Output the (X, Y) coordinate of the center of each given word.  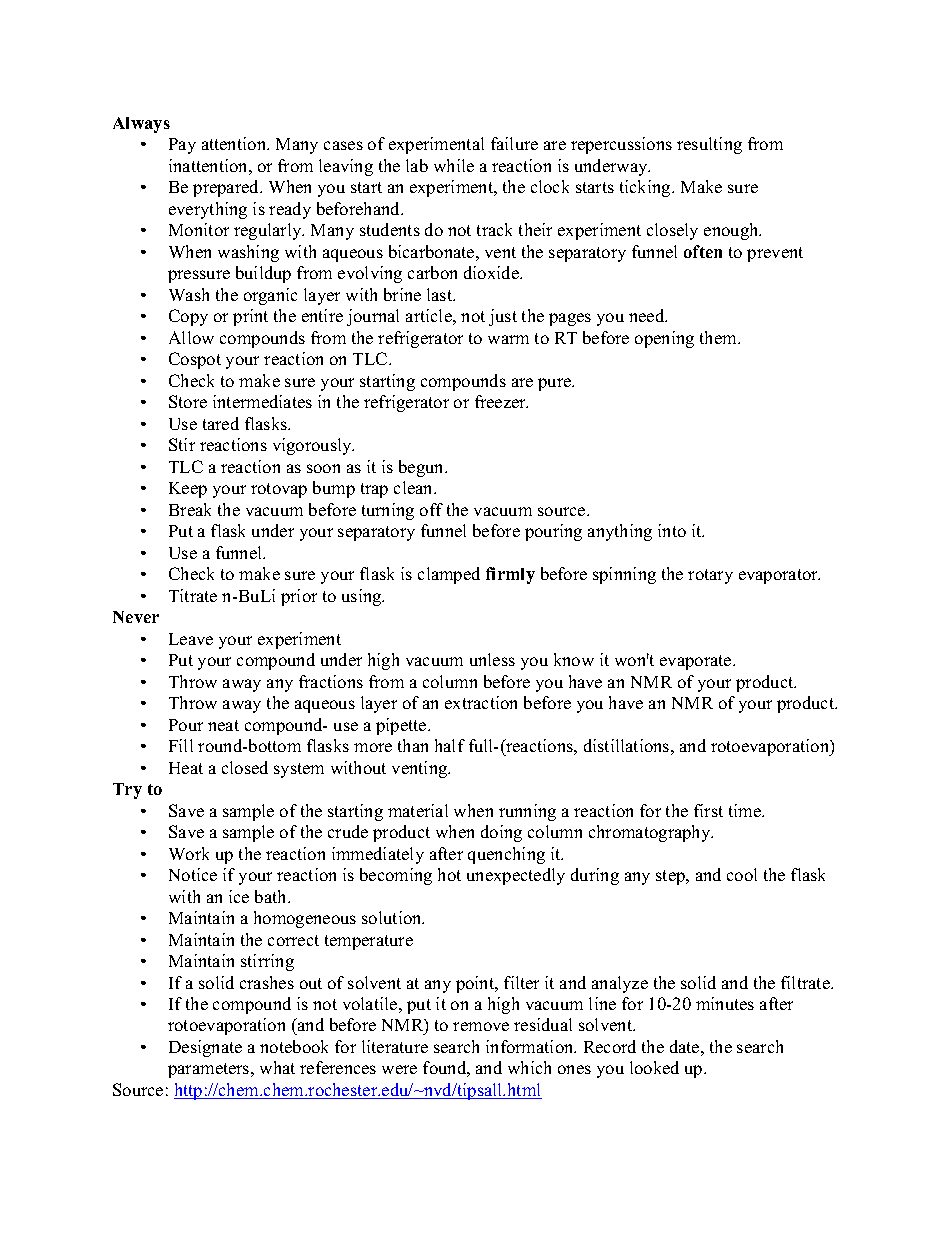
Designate (205, 1048)
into (672, 530)
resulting (709, 145)
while (454, 165)
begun (423, 468)
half (450, 745)
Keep (188, 490)
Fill (181, 745)
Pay (182, 146)
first (708, 810)
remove (481, 1026)
